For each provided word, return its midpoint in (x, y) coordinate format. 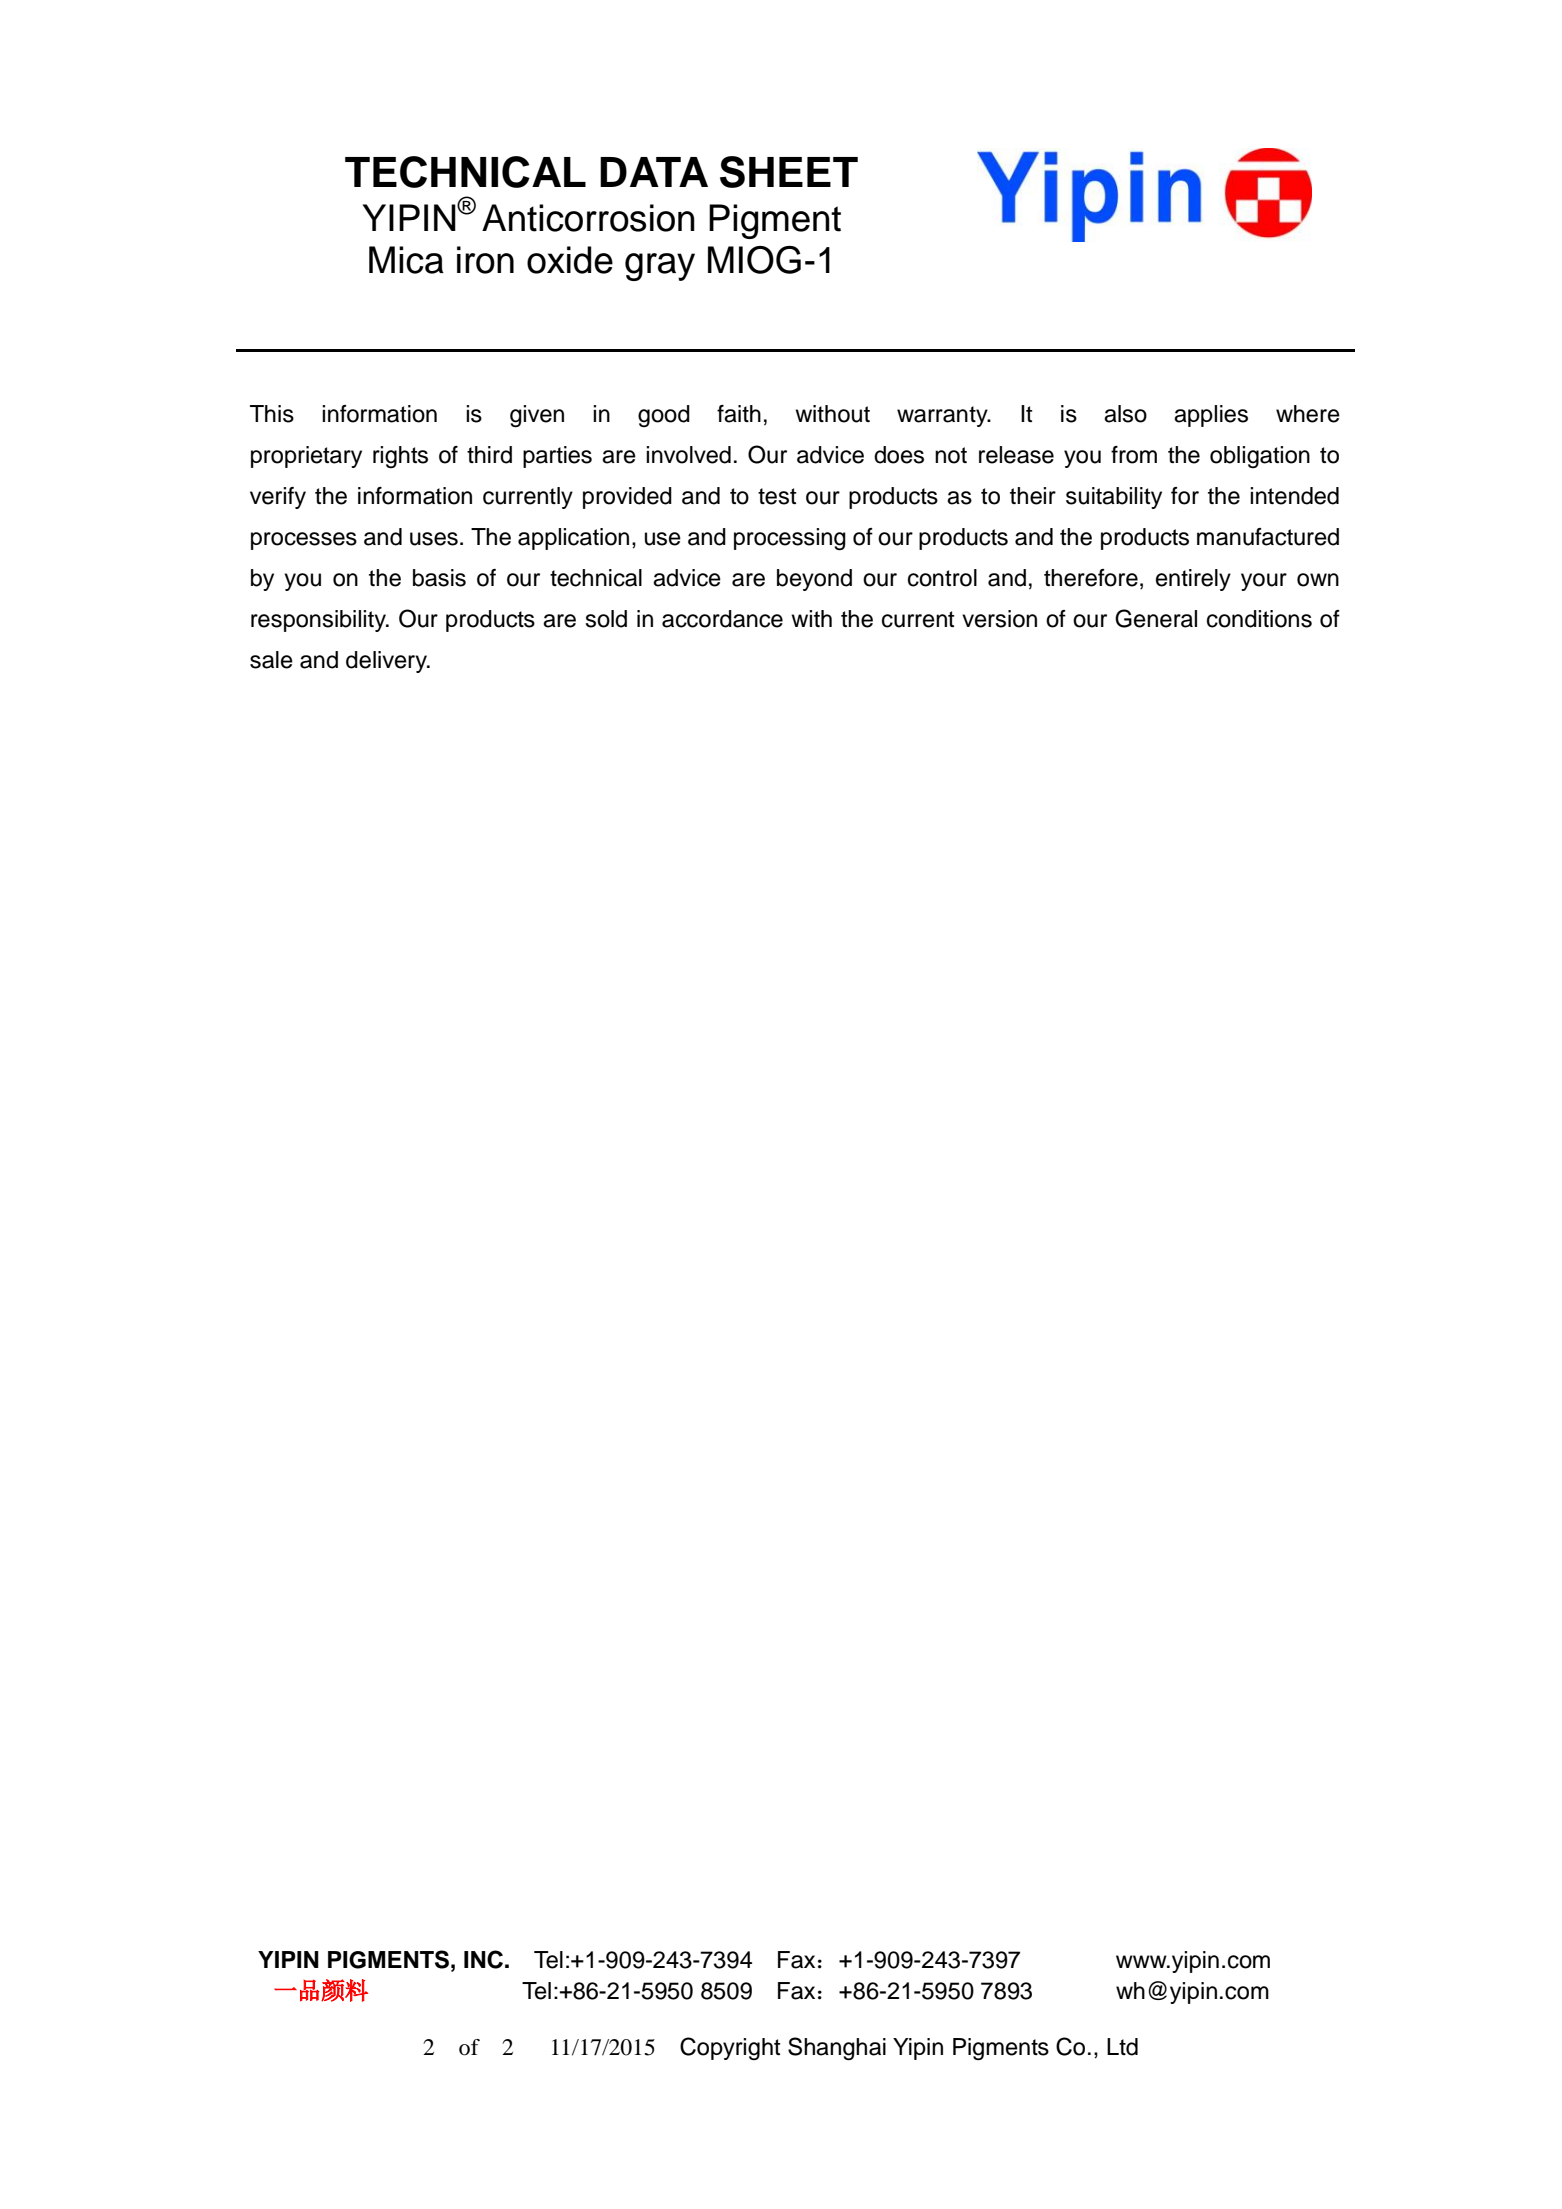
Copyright (730, 2048)
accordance (722, 619)
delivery (387, 662)
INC (483, 1959)
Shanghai (837, 2049)
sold (606, 619)
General (1156, 618)
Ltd (1122, 2047)
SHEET (789, 172)
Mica (406, 260)
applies (1211, 416)
